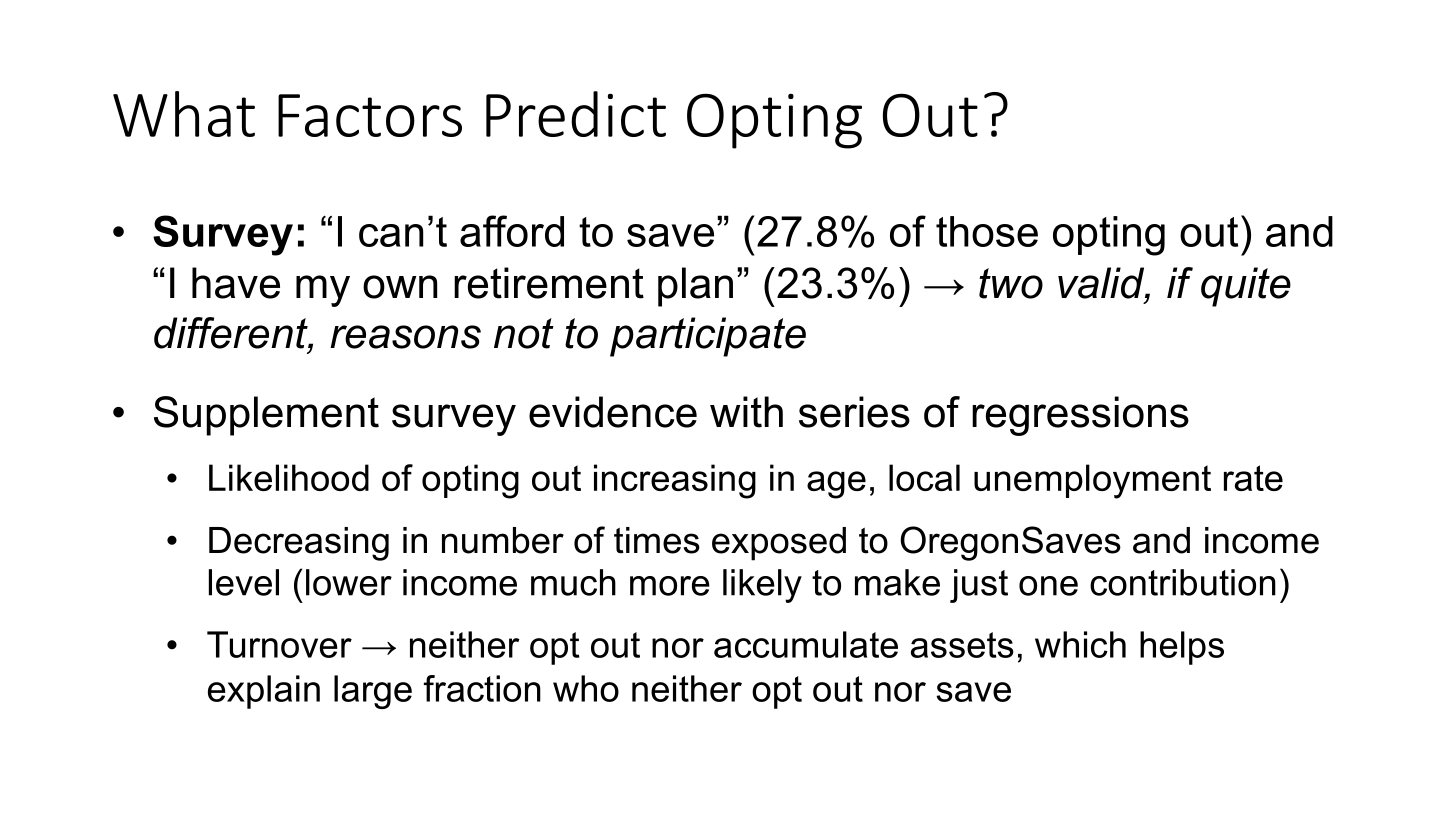 This image has height=819, width=1456. Describe the element at coordinates (987, 231) in the image. I see `those` at that location.
